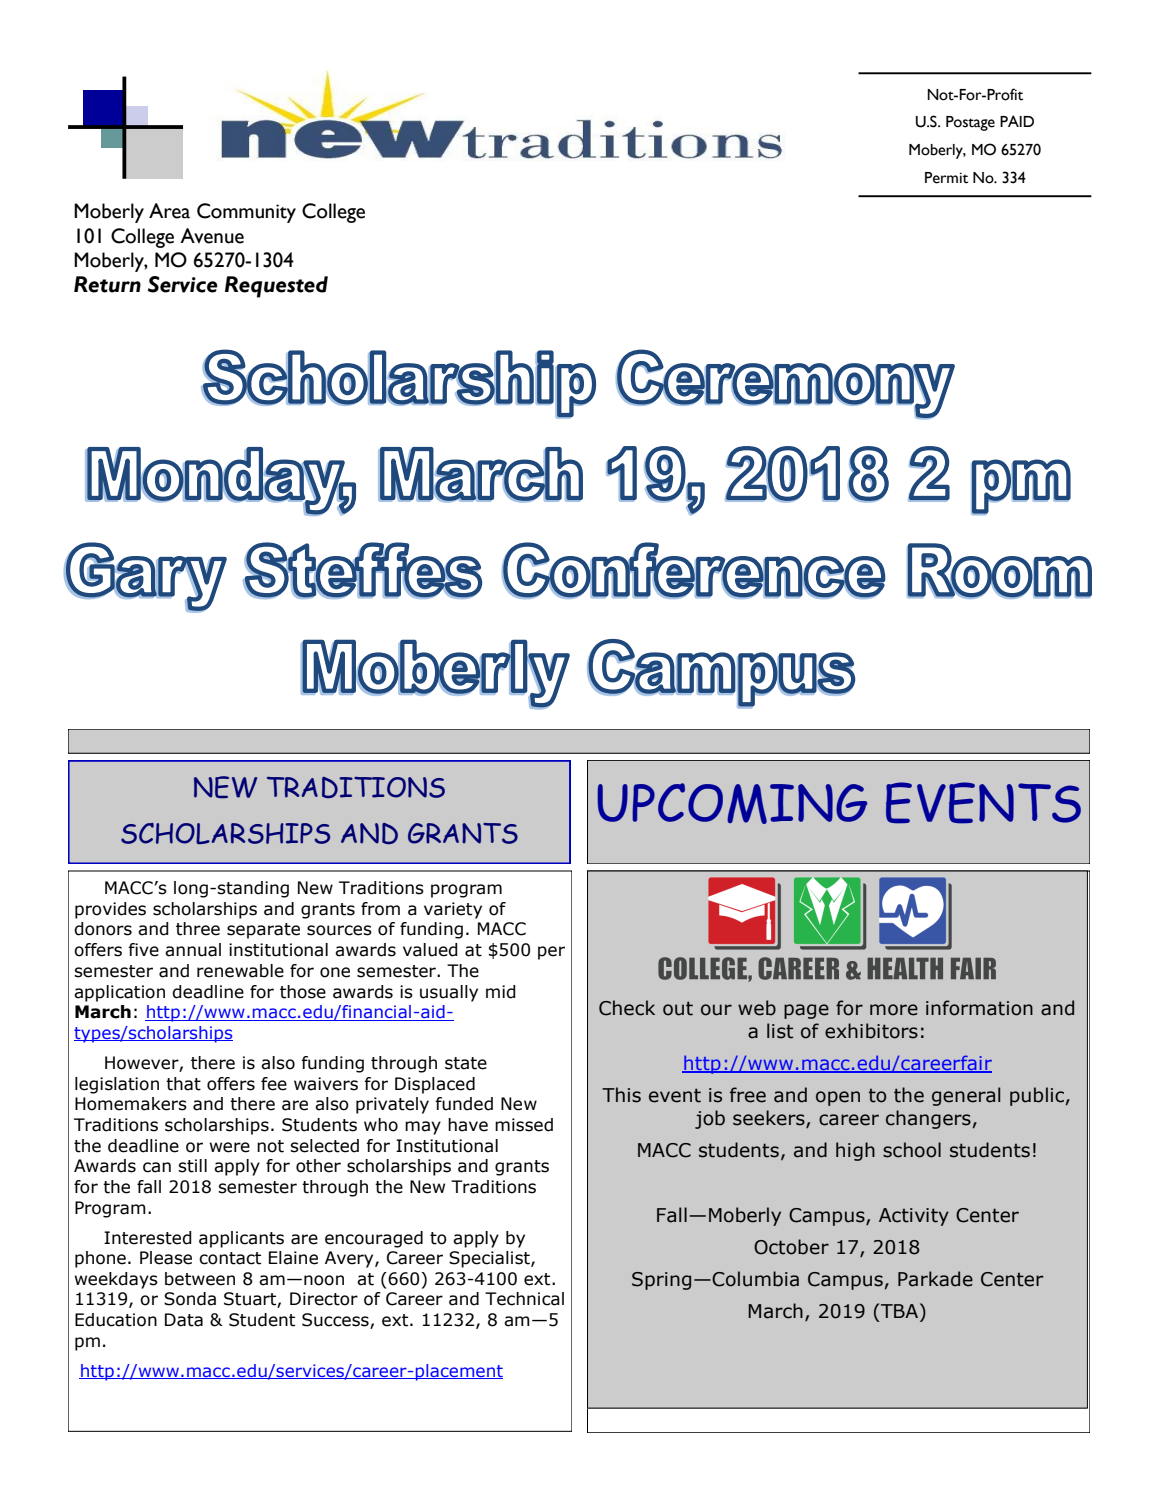  Describe the element at coordinates (276, 287) in the page. I see `Requested` at that location.
